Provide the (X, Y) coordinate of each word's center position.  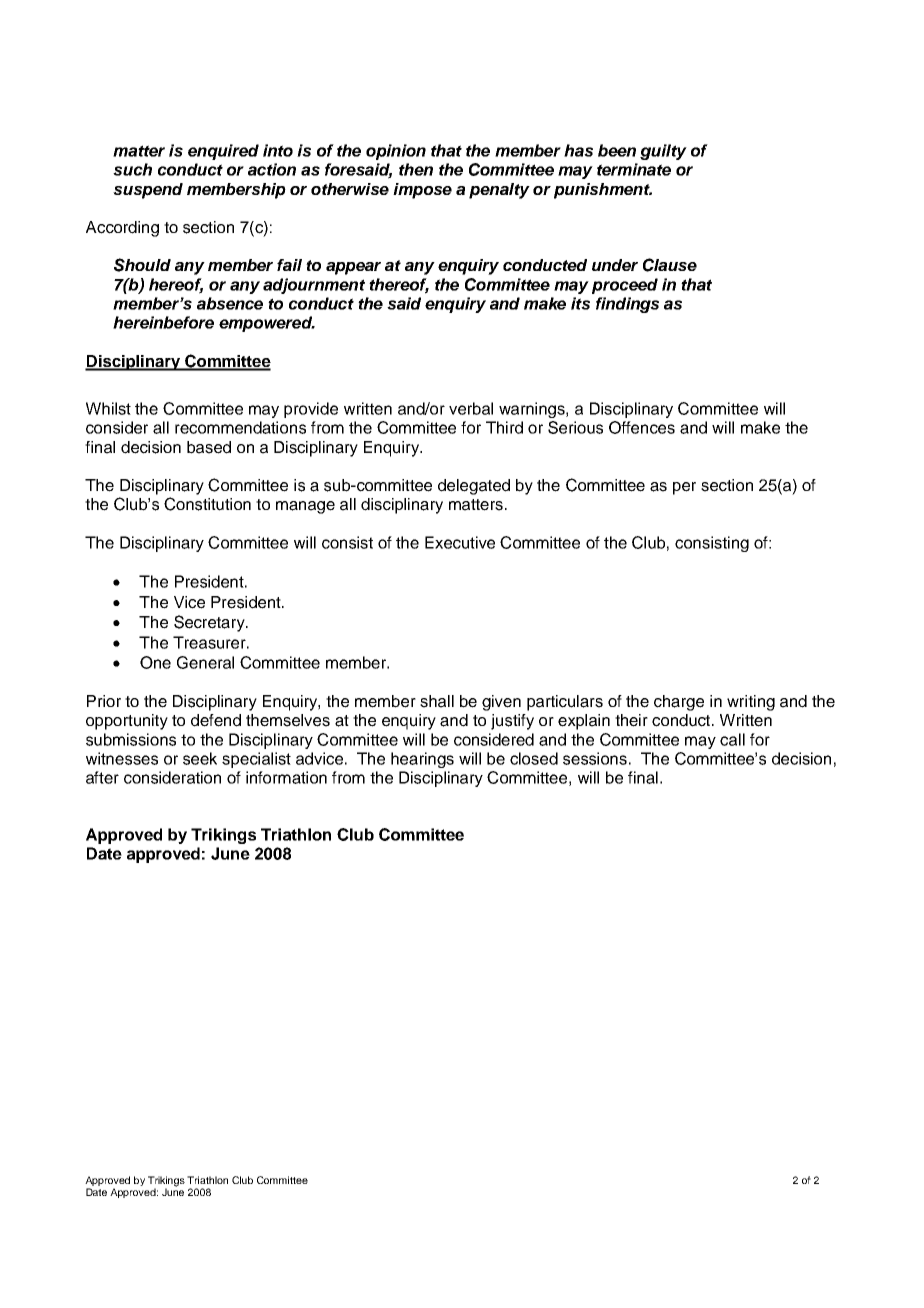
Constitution (207, 504)
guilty (663, 152)
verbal (471, 408)
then (416, 169)
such (132, 169)
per (684, 488)
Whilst (108, 408)
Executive (460, 542)
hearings (422, 760)
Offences (642, 427)
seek (200, 758)
